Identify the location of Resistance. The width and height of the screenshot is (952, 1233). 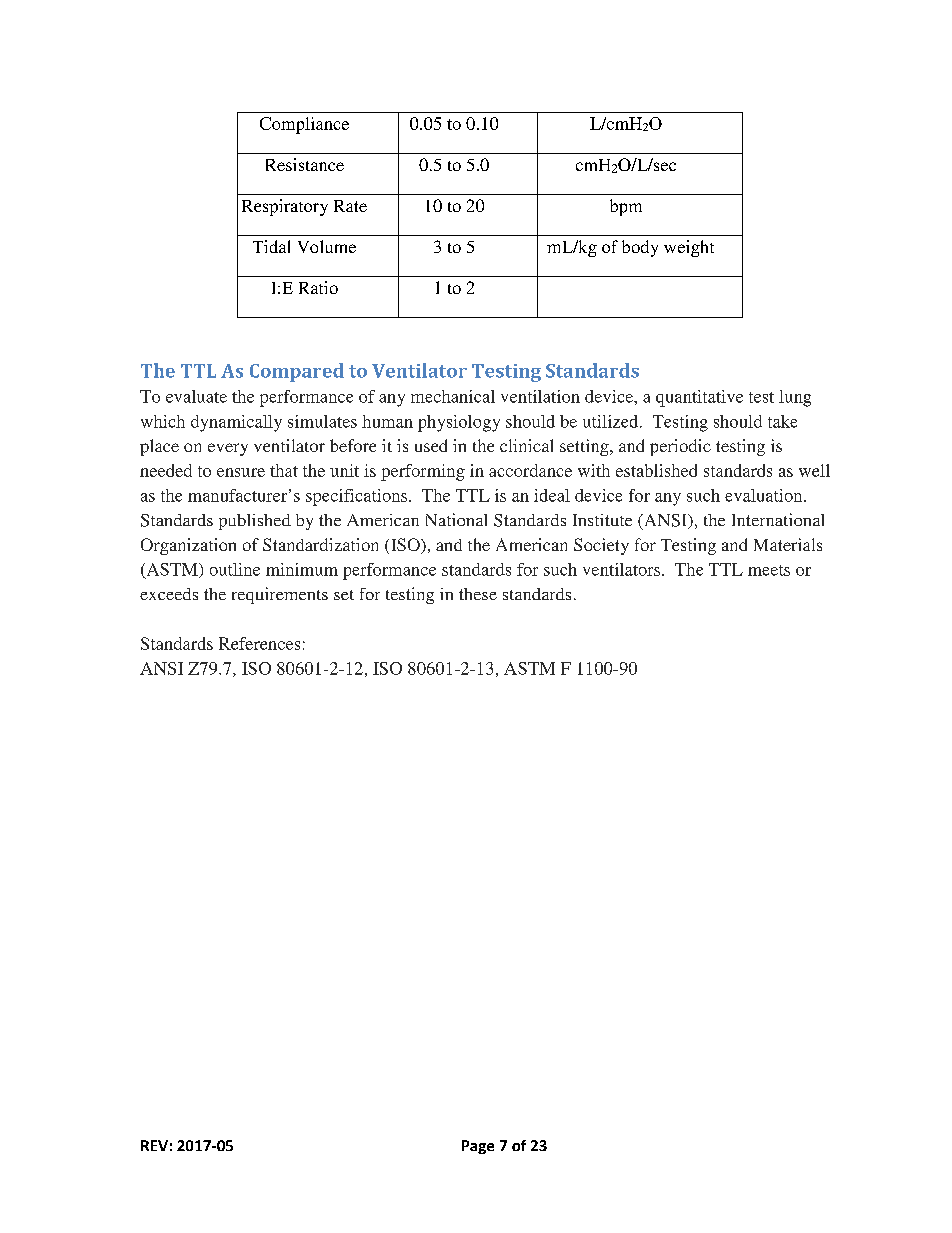
(305, 164).
